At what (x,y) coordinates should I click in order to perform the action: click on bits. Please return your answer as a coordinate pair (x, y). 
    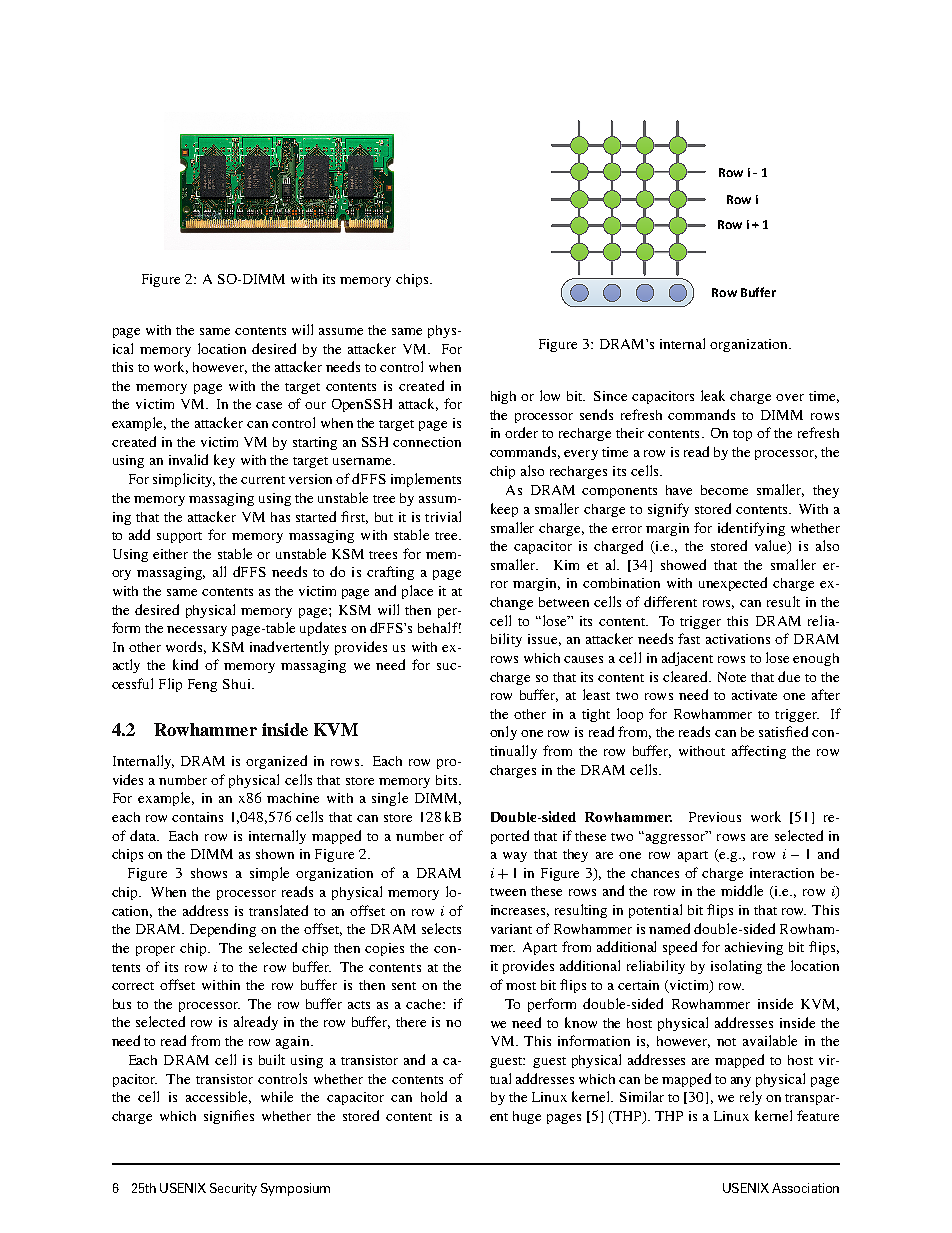
    Looking at the image, I should click on (448, 780).
